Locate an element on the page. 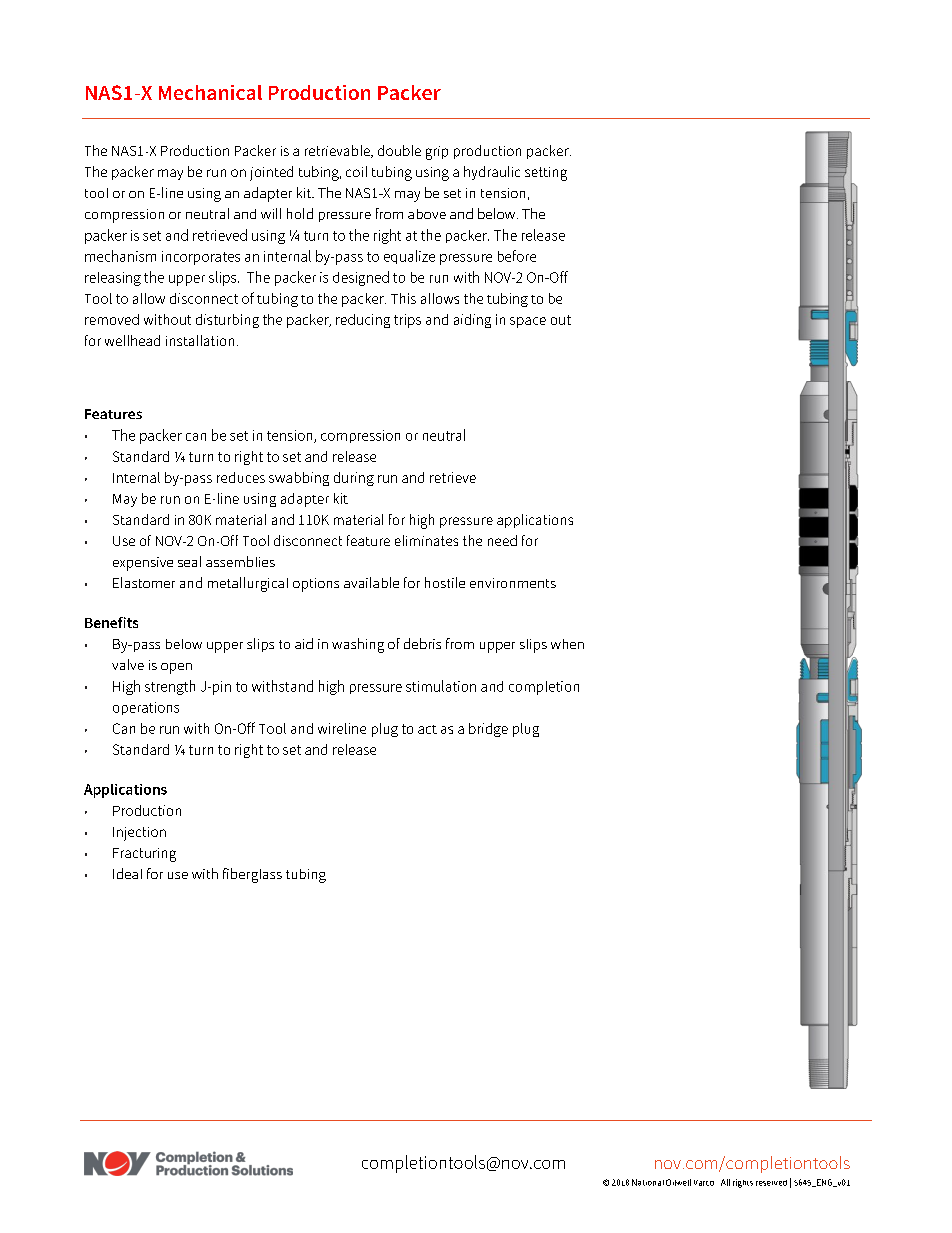 The image size is (952, 1233). debris is located at coordinates (422, 643).
